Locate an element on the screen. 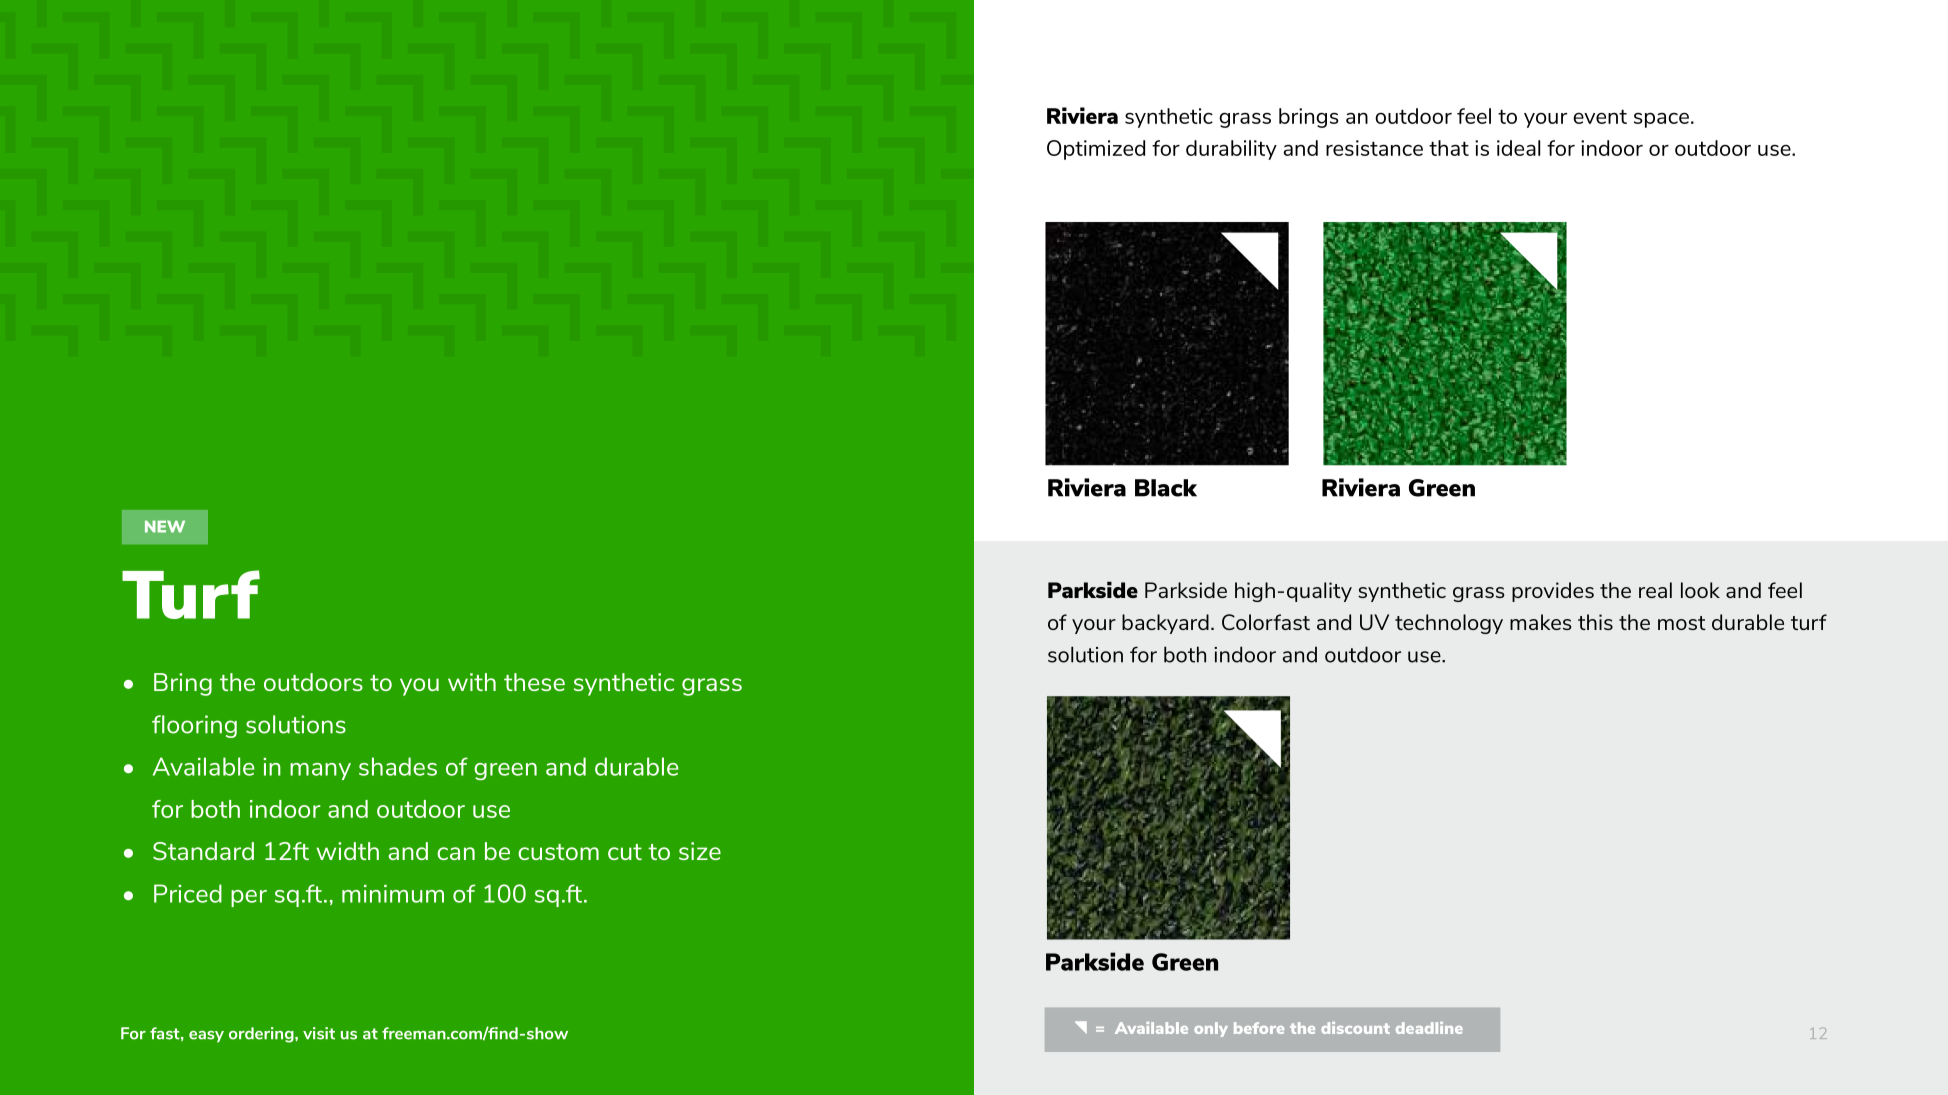 This screenshot has width=1948, height=1095. size is located at coordinates (700, 851).
